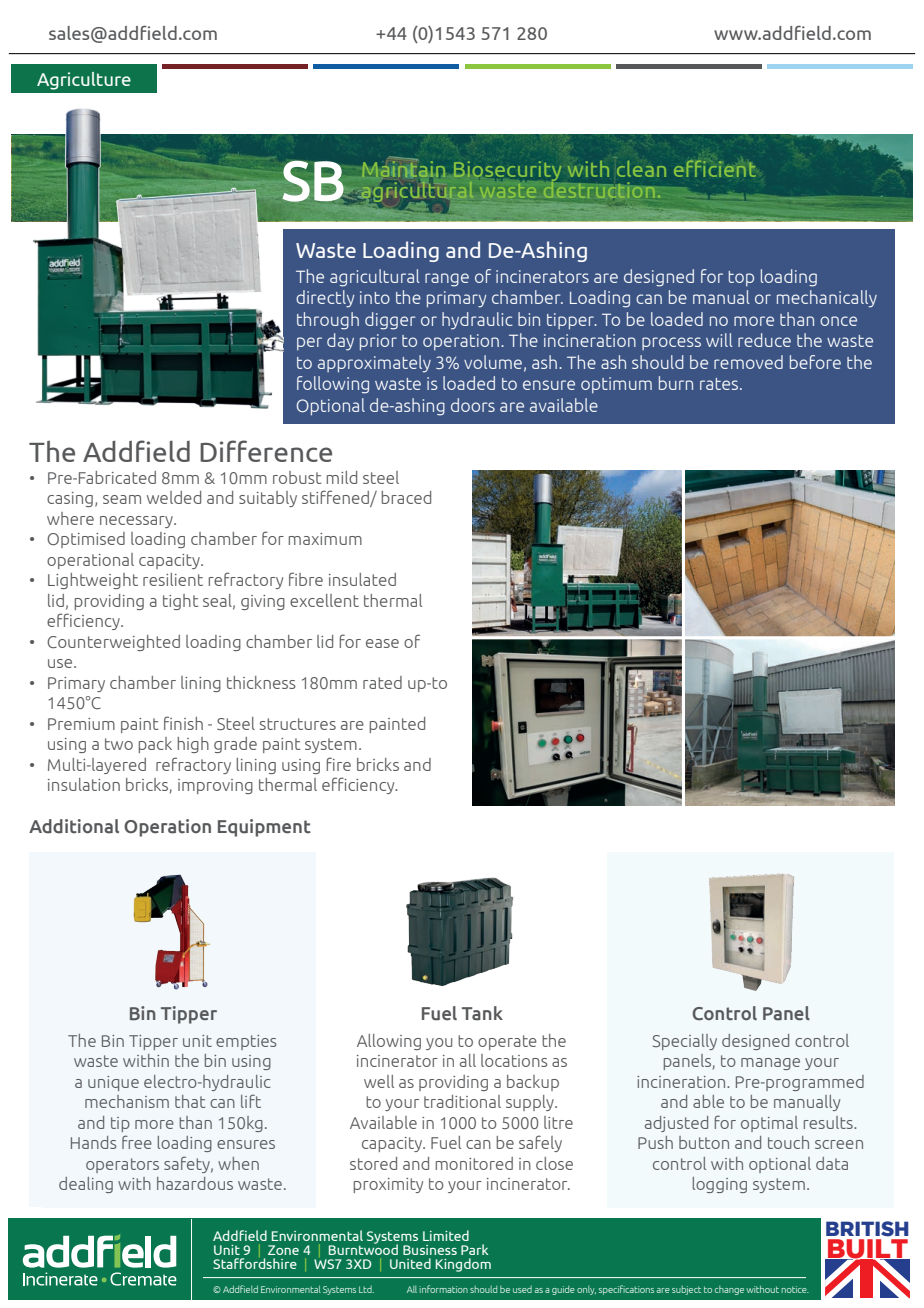 The height and width of the screenshot is (1308, 924). What do you see at coordinates (74, 826) in the screenshot?
I see `Additional` at bounding box center [74, 826].
